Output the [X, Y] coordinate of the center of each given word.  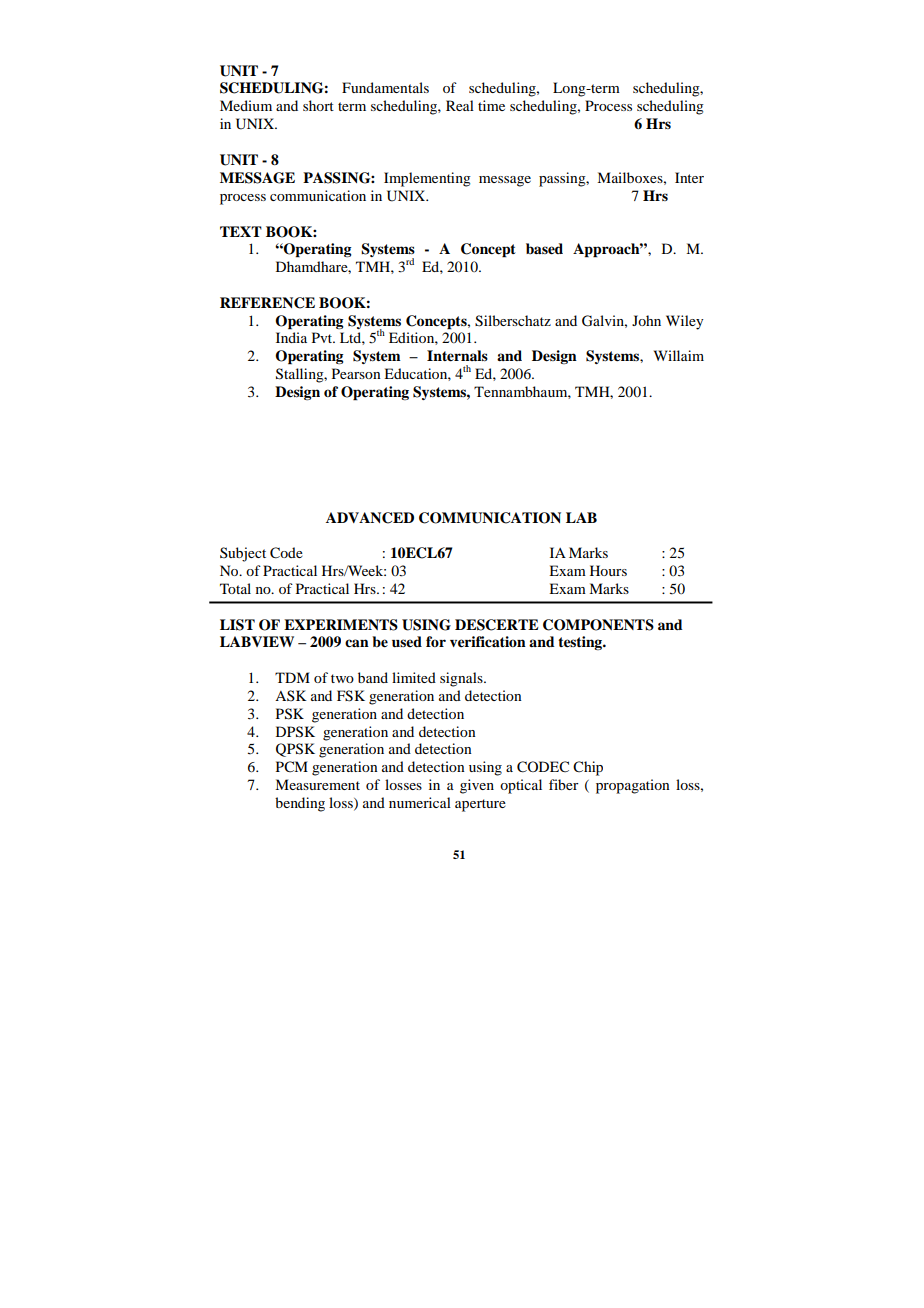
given [477, 786]
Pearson [356, 373]
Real [460, 105]
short [318, 105]
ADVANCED [370, 518]
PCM [292, 767]
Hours [608, 570]
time [491, 105]
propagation [633, 786]
